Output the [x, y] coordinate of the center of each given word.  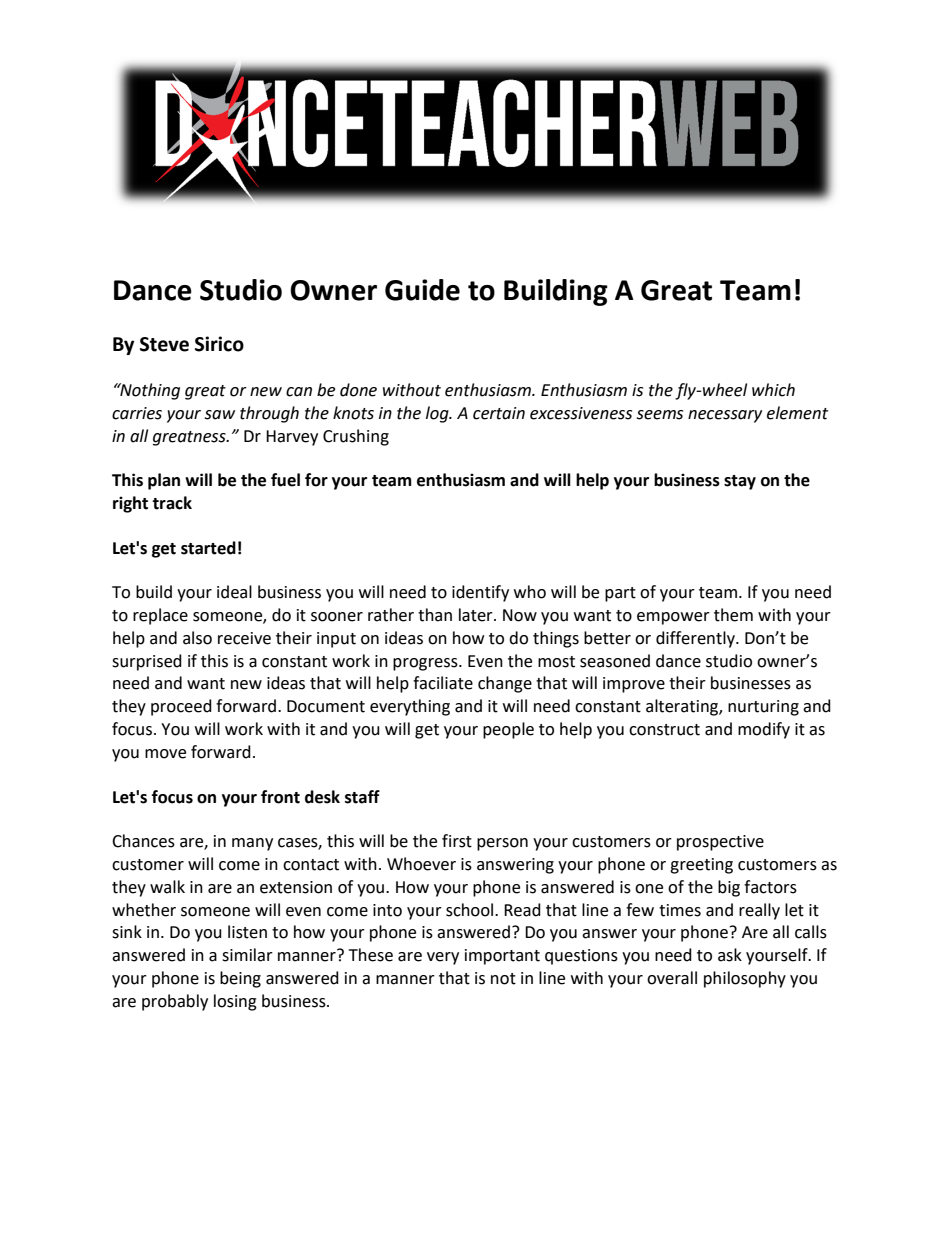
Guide [422, 290]
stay [740, 482]
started [208, 548]
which [773, 390]
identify [480, 593]
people [508, 730]
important [502, 957]
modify [764, 730]
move [165, 754]
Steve [164, 344]
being [240, 979]
